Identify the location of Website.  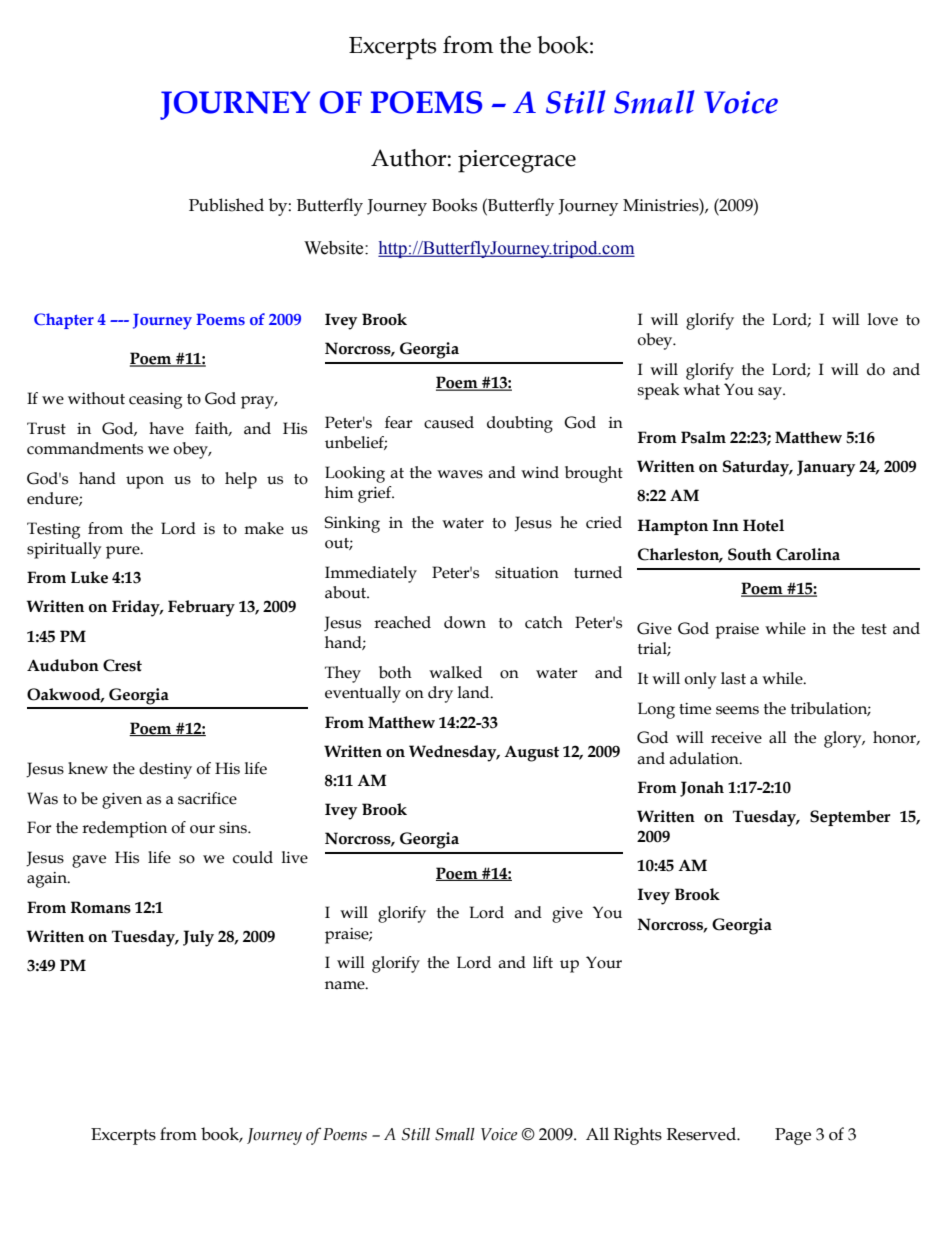
(335, 248).
